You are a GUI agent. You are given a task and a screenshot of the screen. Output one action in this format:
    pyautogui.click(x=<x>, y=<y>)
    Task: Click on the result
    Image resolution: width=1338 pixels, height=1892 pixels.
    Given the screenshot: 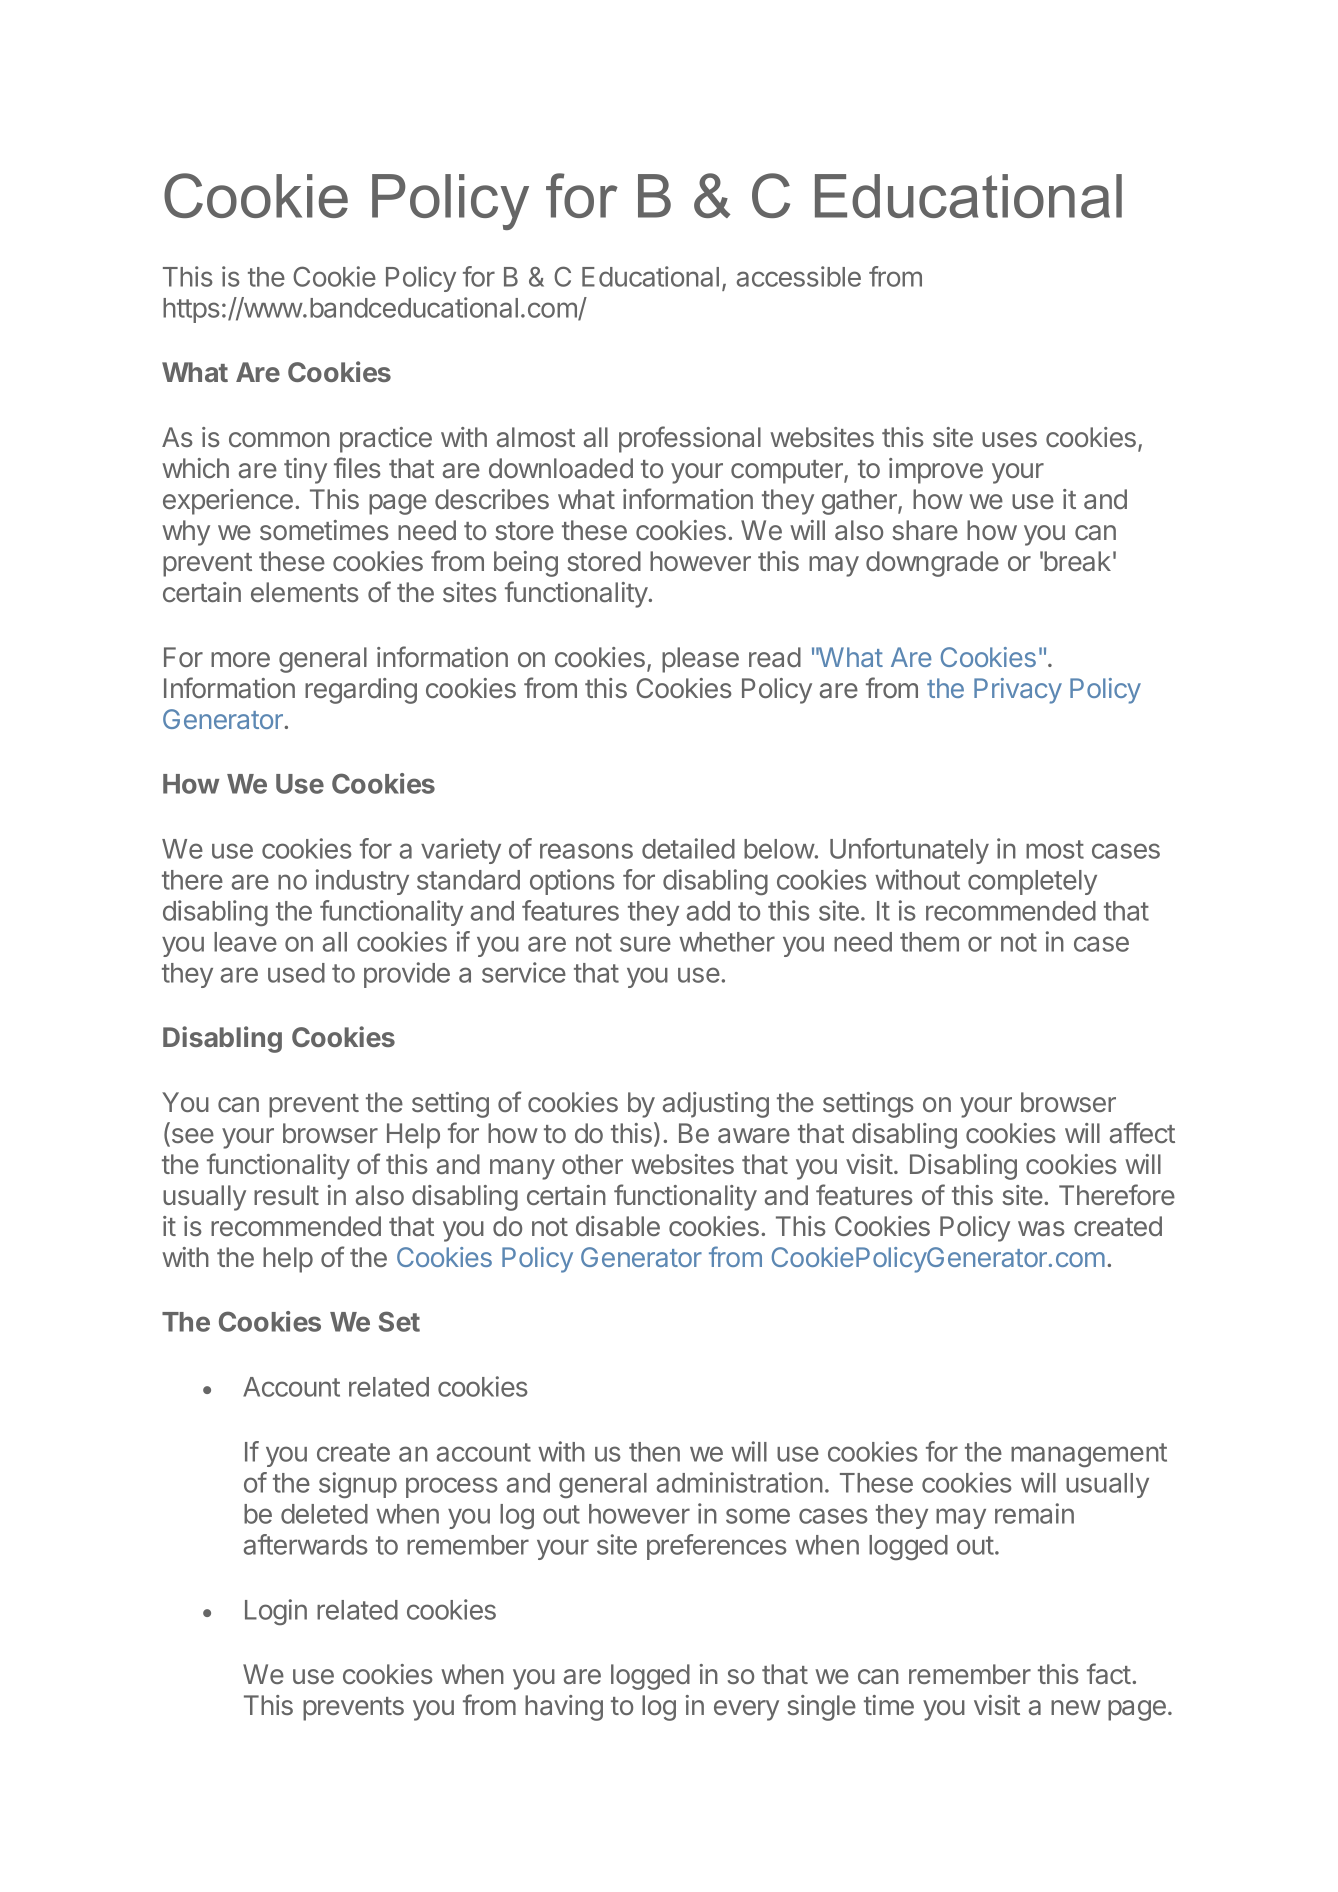 What is the action you would take?
    pyautogui.click(x=286, y=1195)
